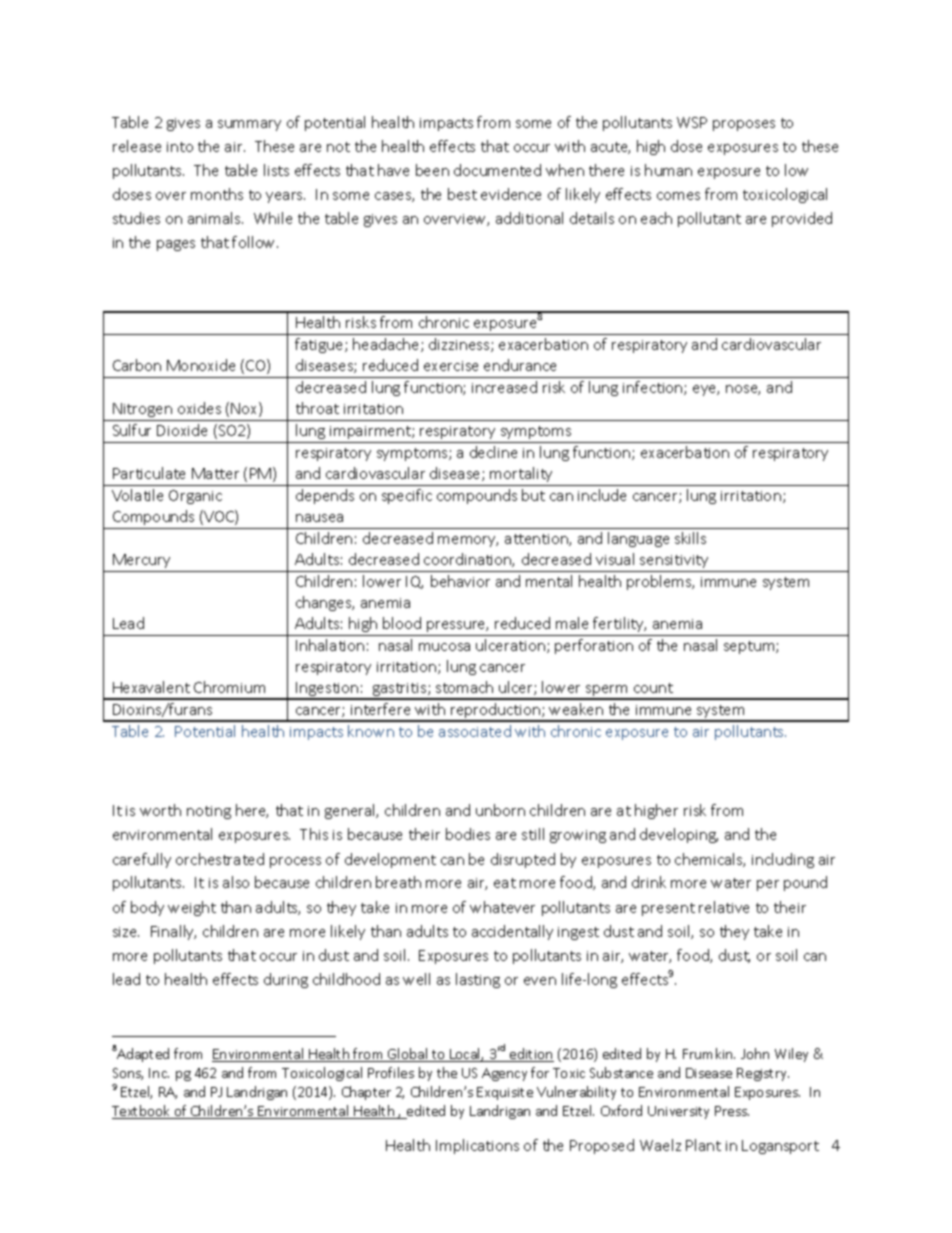 The width and height of the screenshot is (952, 1233). What do you see at coordinates (432, 170) in the screenshot?
I see `been` at bounding box center [432, 170].
